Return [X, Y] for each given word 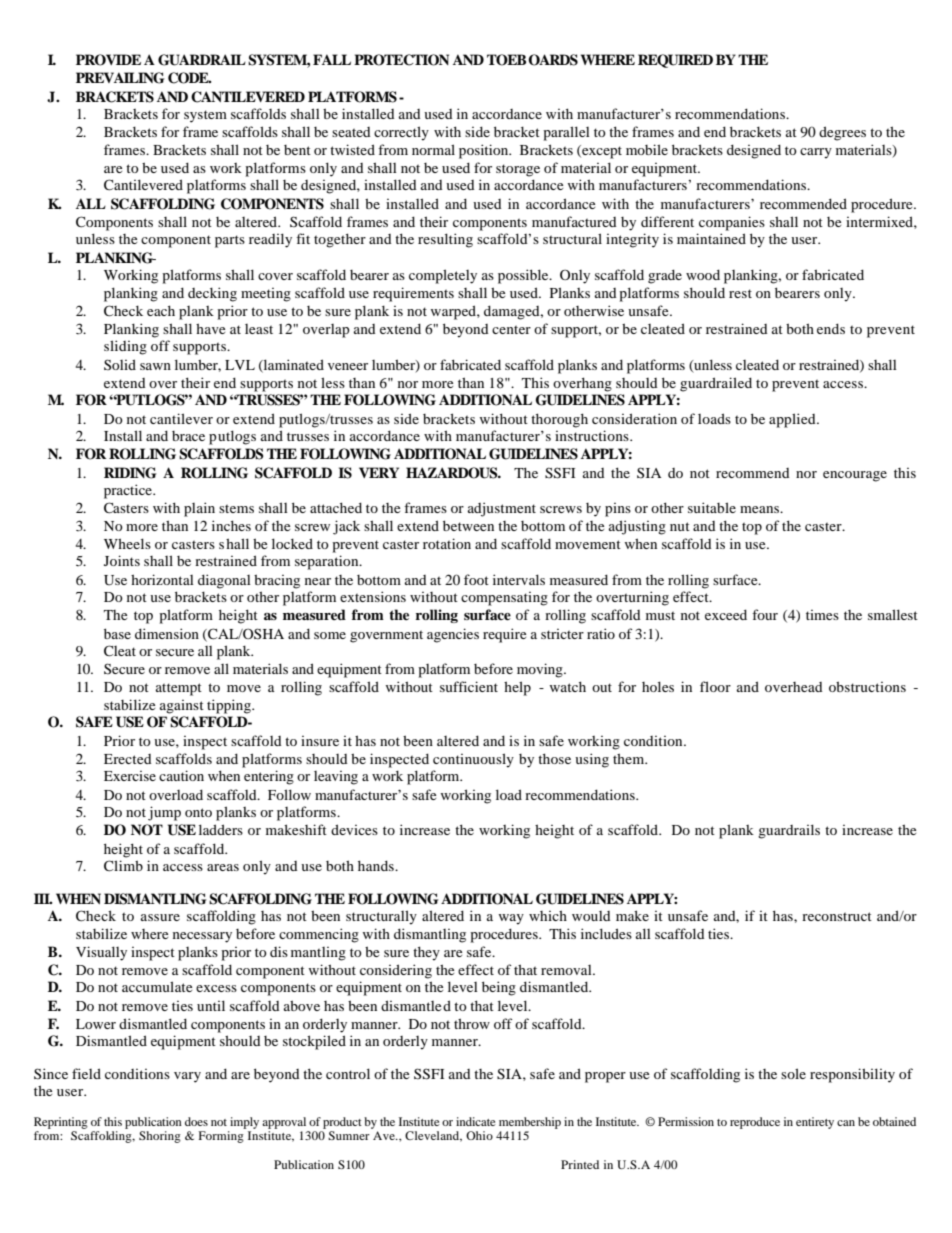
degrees [842, 133]
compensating [504, 599]
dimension [167, 633]
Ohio [479, 1135]
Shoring [160, 1137]
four [765, 614]
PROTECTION [401, 60]
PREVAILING [120, 78]
